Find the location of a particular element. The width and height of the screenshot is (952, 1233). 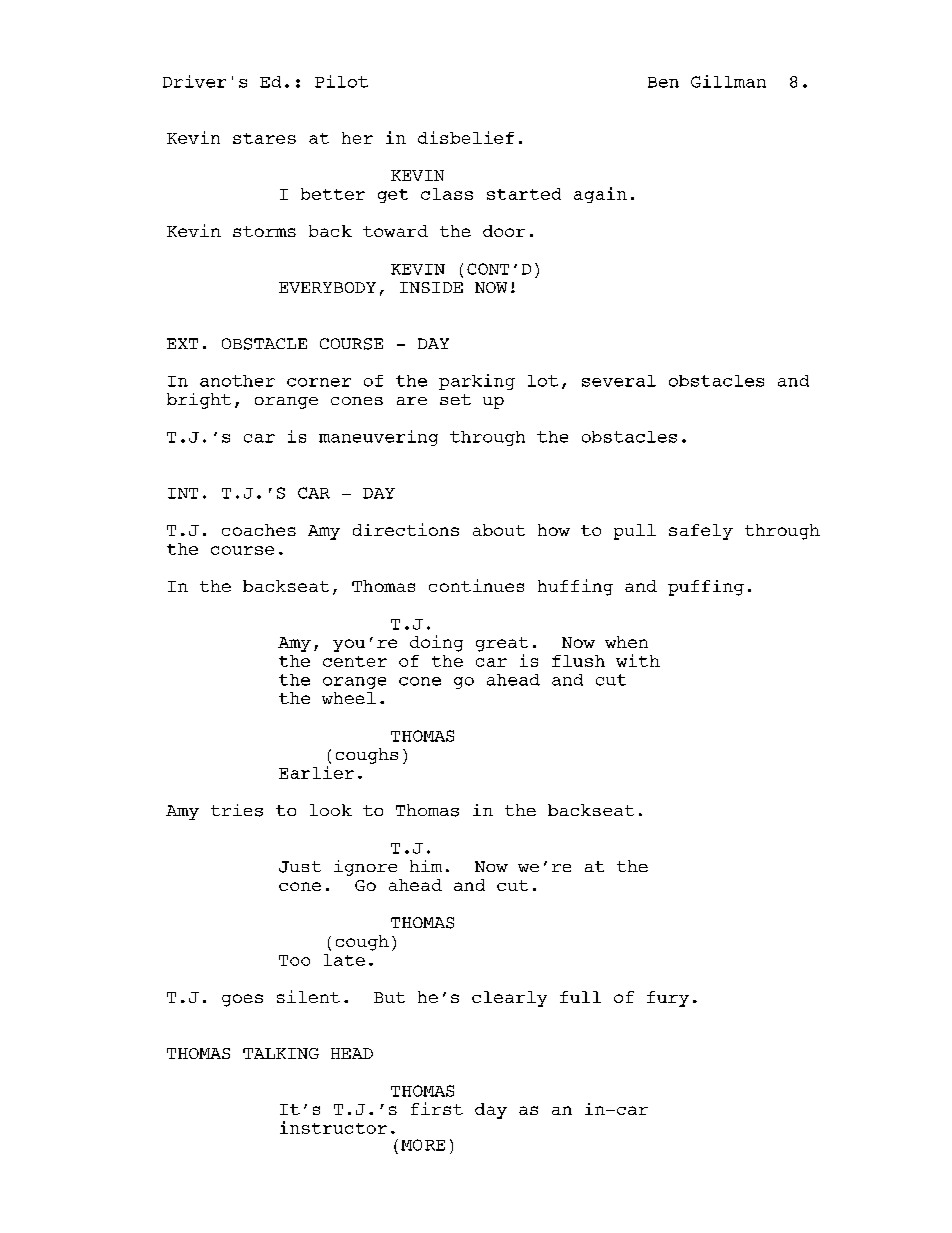

coaches is located at coordinates (259, 530).
